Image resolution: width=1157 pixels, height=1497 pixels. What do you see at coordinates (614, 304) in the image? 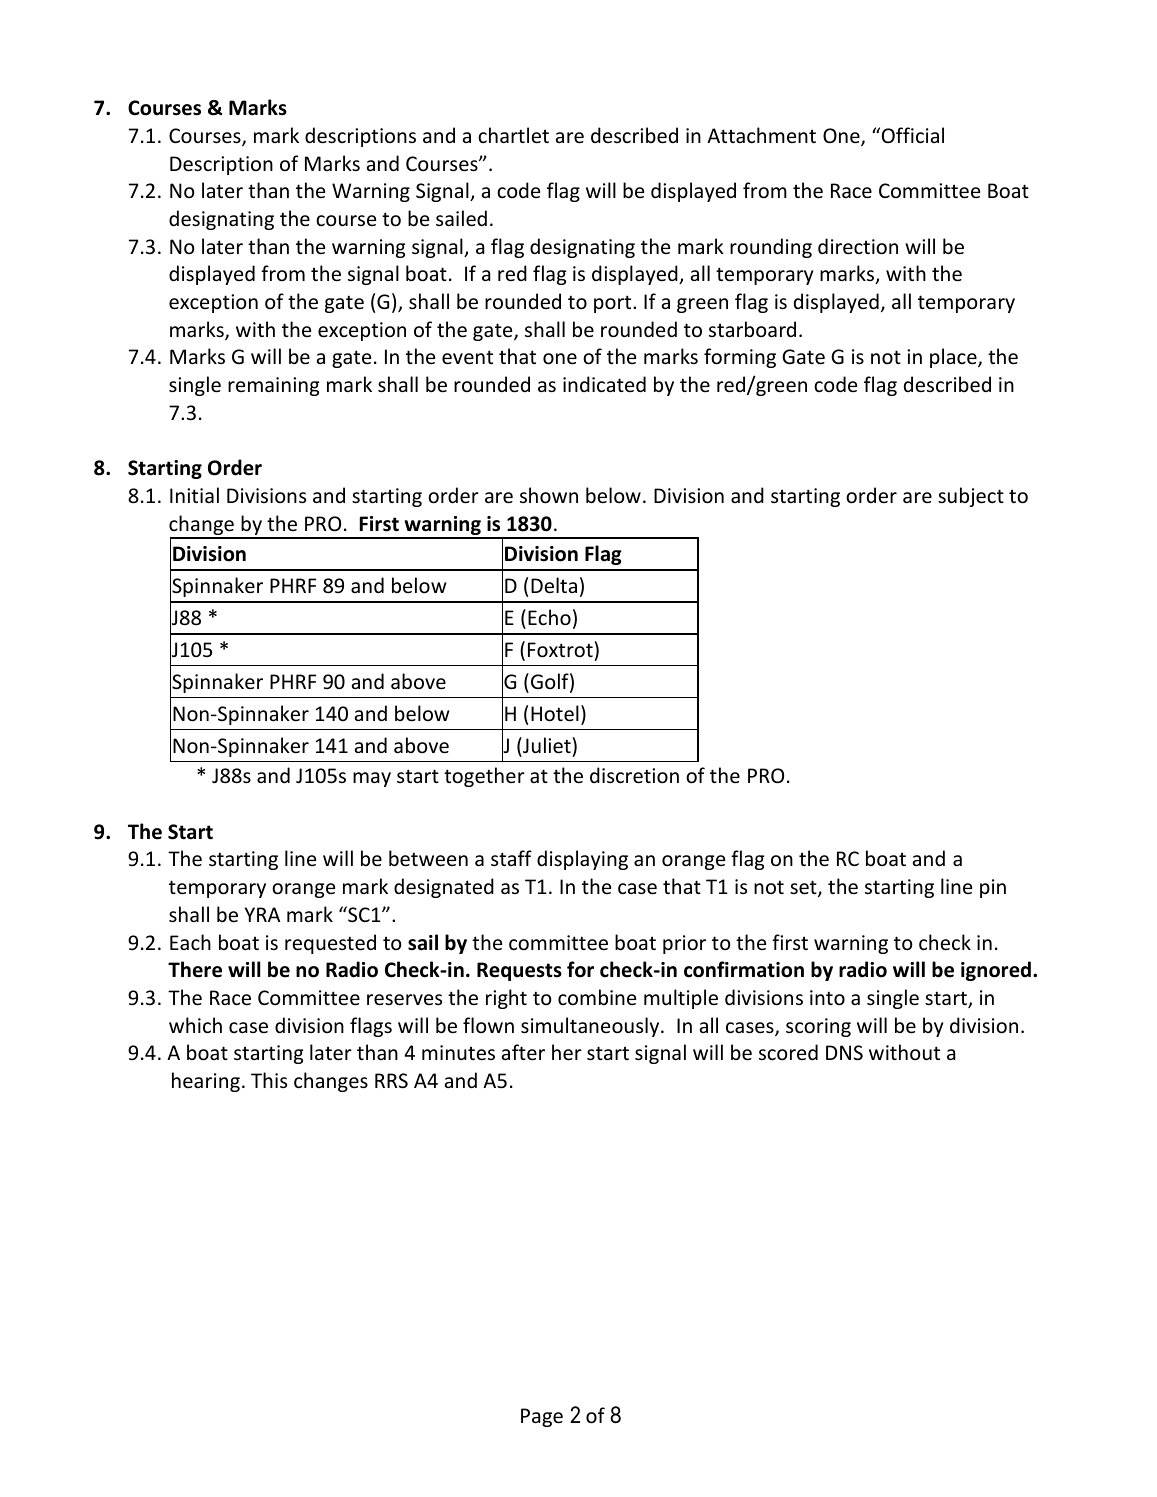
I see `port` at bounding box center [614, 304].
